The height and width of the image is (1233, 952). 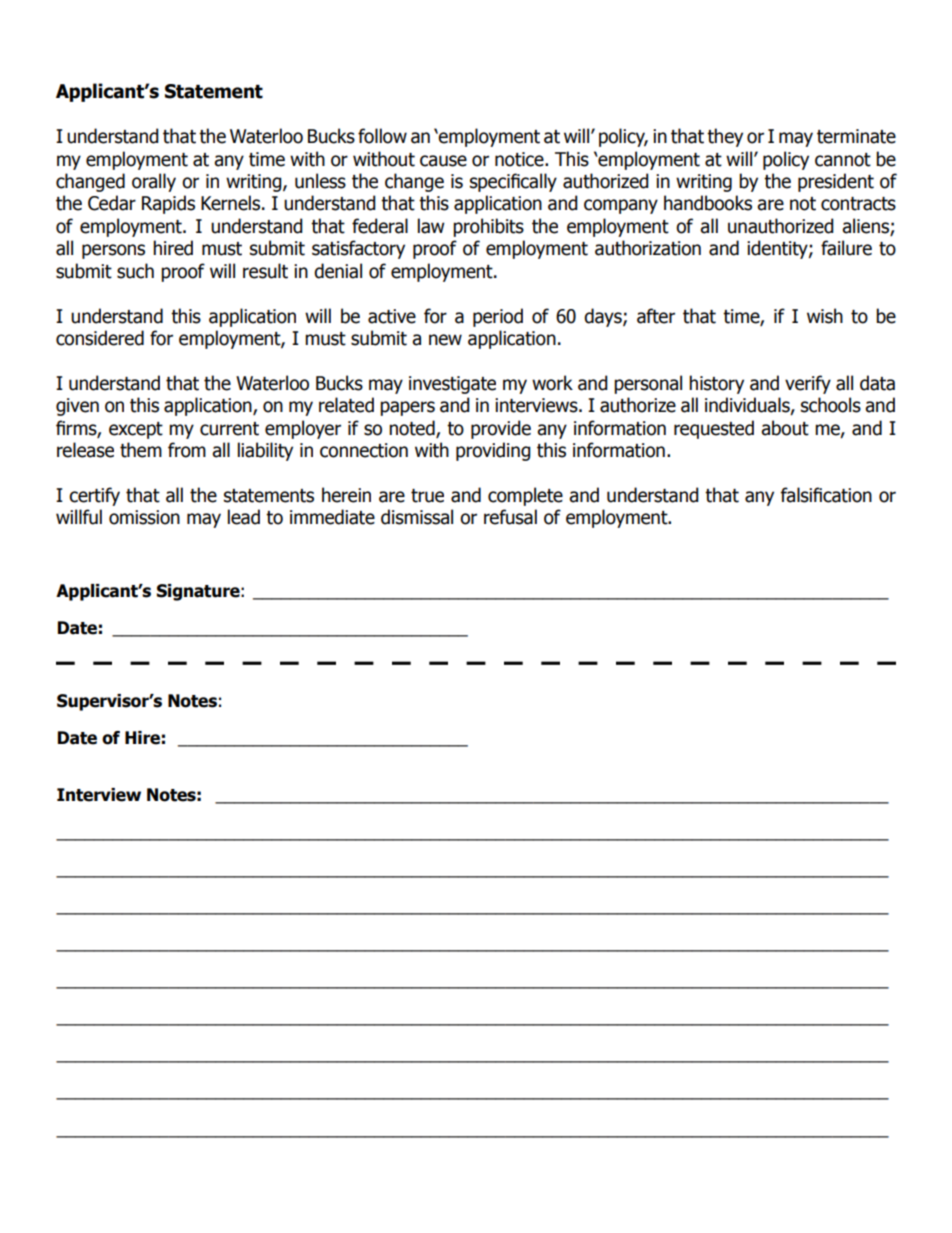 I want to click on failure, so click(x=846, y=248).
